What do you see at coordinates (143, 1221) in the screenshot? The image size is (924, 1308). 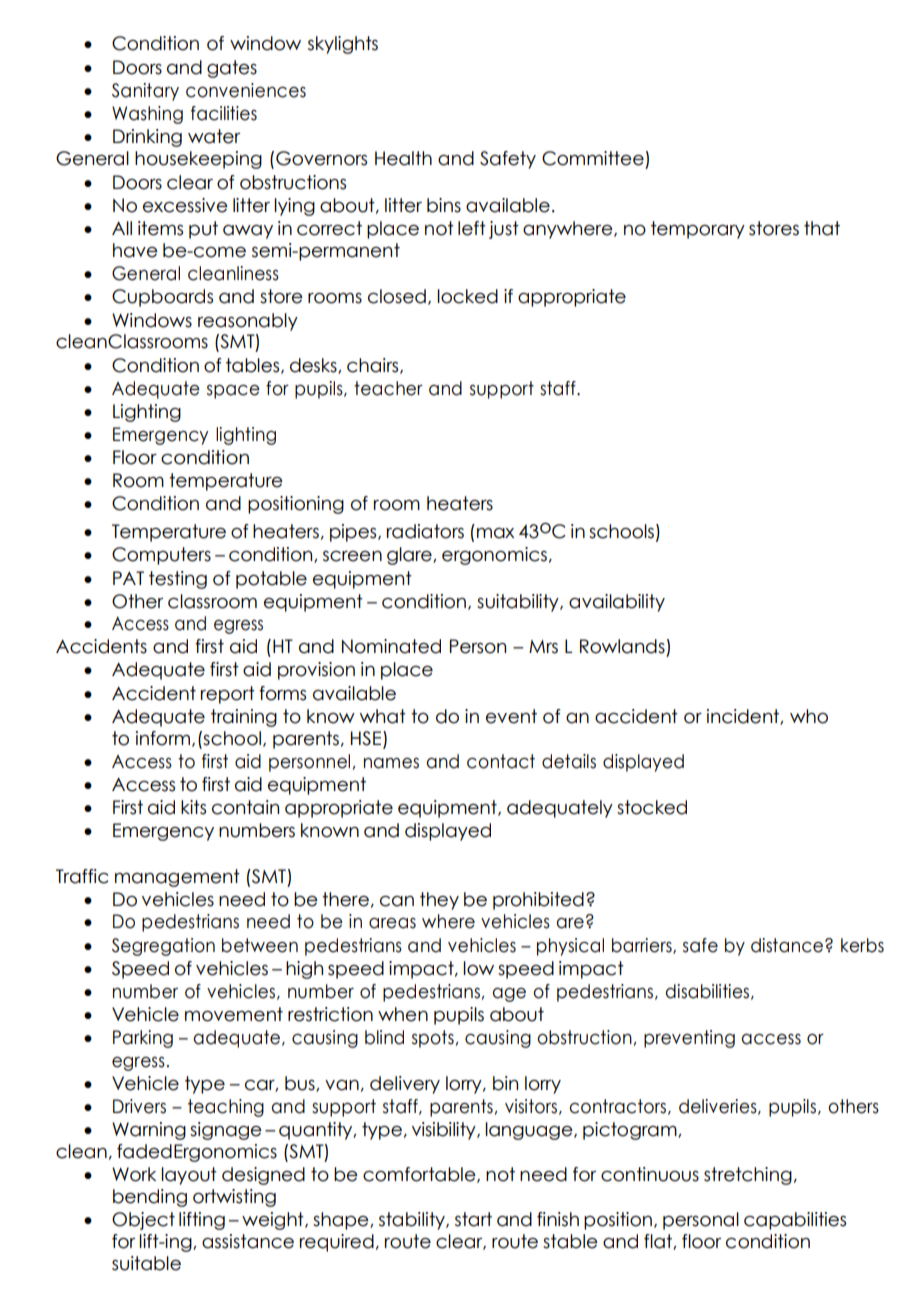 I see `Object` at bounding box center [143, 1221].
